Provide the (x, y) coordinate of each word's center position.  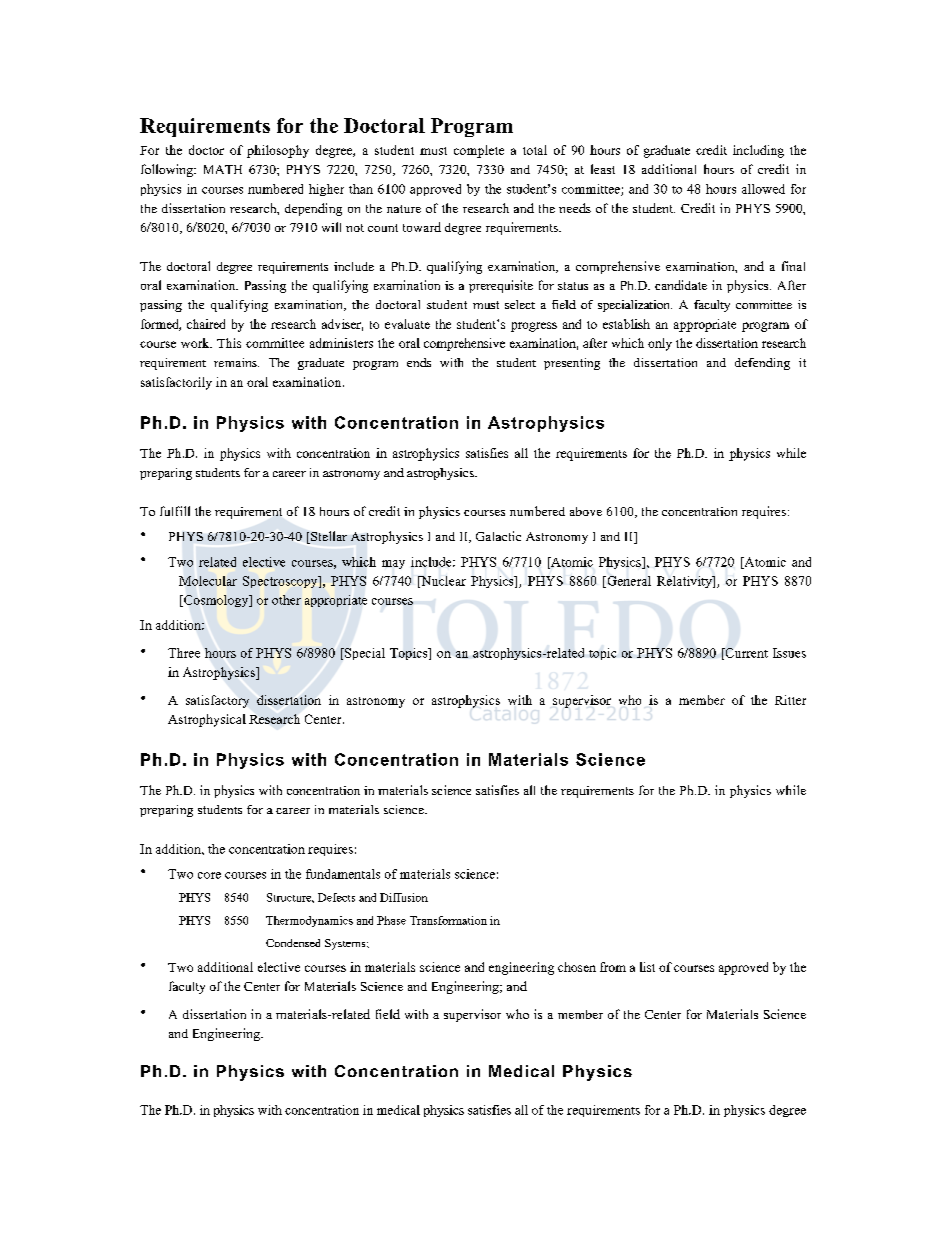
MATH (223, 169)
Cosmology (216, 601)
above (586, 511)
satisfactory (217, 701)
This (229, 343)
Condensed (293, 943)
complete (479, 151)
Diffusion (404, 897)
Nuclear (442, 582)
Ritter (790, 700)
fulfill (175, 511)
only (660, 344)
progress (534, 327)
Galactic (498, 536)
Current (745, 654)
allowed (763, 189)
